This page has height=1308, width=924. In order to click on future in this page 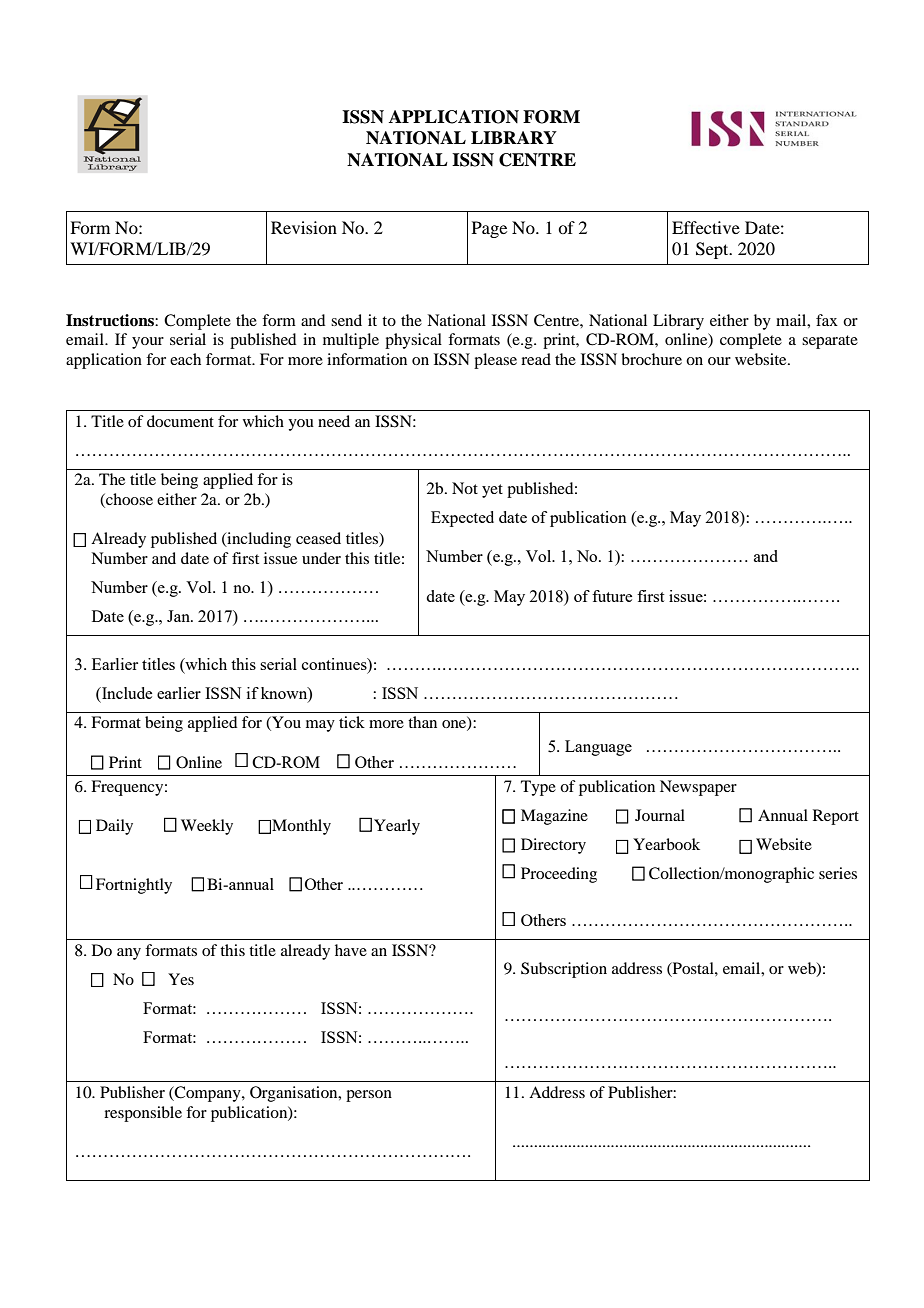, I will do `click(612, 596)`.
